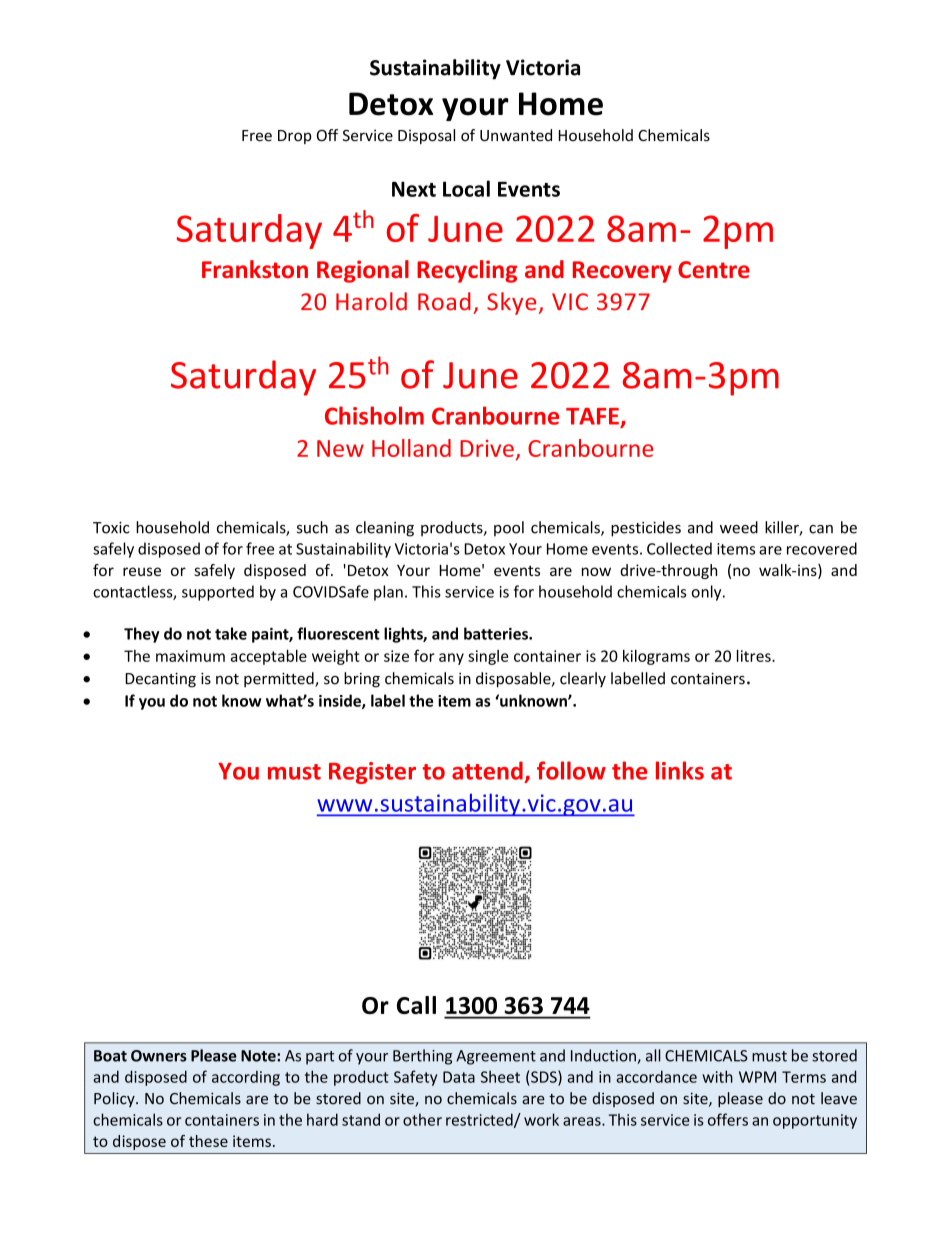 This screenshot has width=952, height=1233. What do you see at coordinates (497, 633) in the screenshot?
I see `batteries` at bounding box center [497, 633].
